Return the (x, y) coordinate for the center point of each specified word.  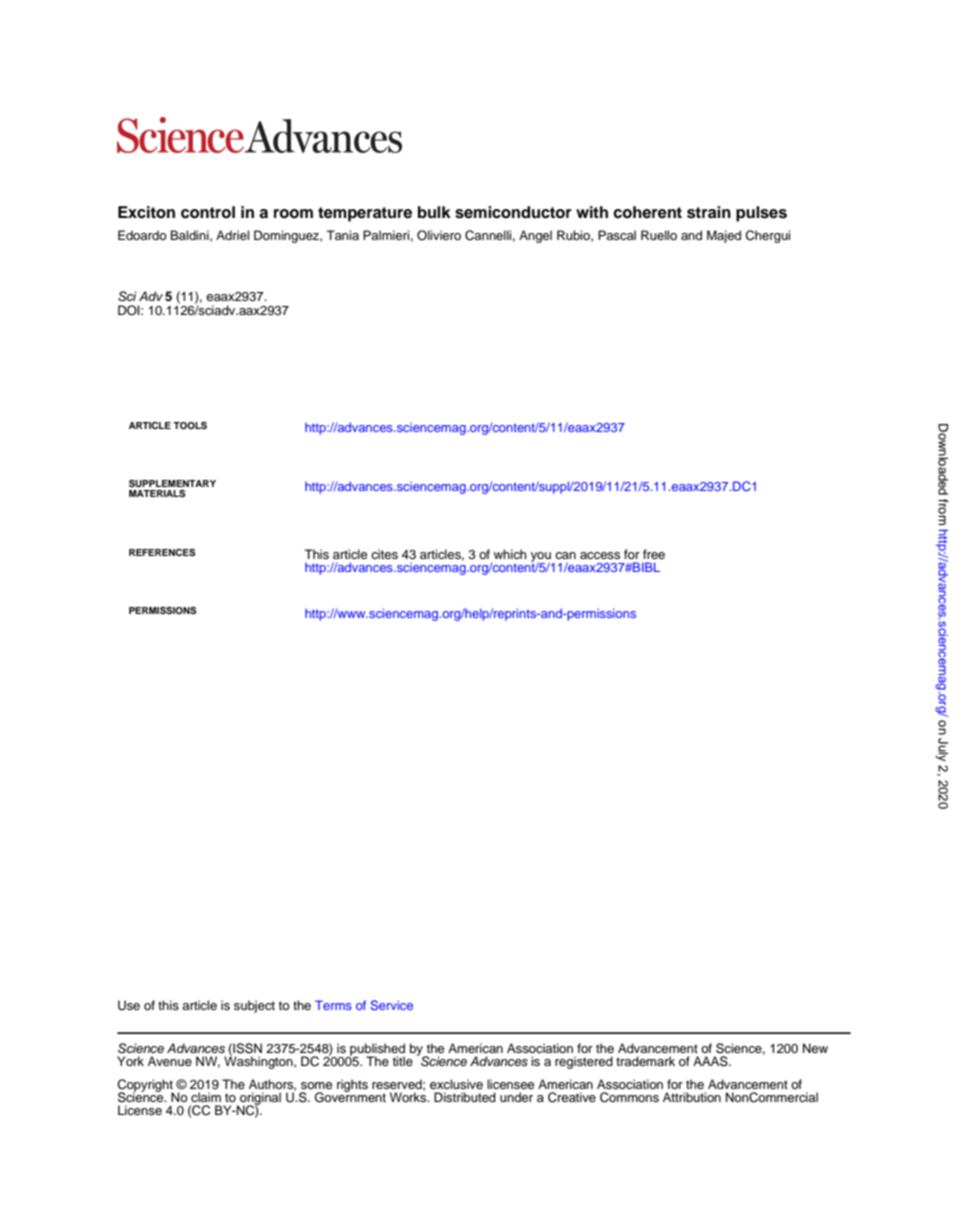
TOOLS (190, 425)
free (654, 554)
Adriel (232, 235)
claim (206, 1097)
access (600, 555)
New (815, 1048)
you (541, 558)
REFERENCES (162, 552)
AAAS (711, 1061)
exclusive (456, 1084)
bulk (434, 212)
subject (254, 1006)
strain (709, 212)
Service (391, 1005)
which (510, 554)
